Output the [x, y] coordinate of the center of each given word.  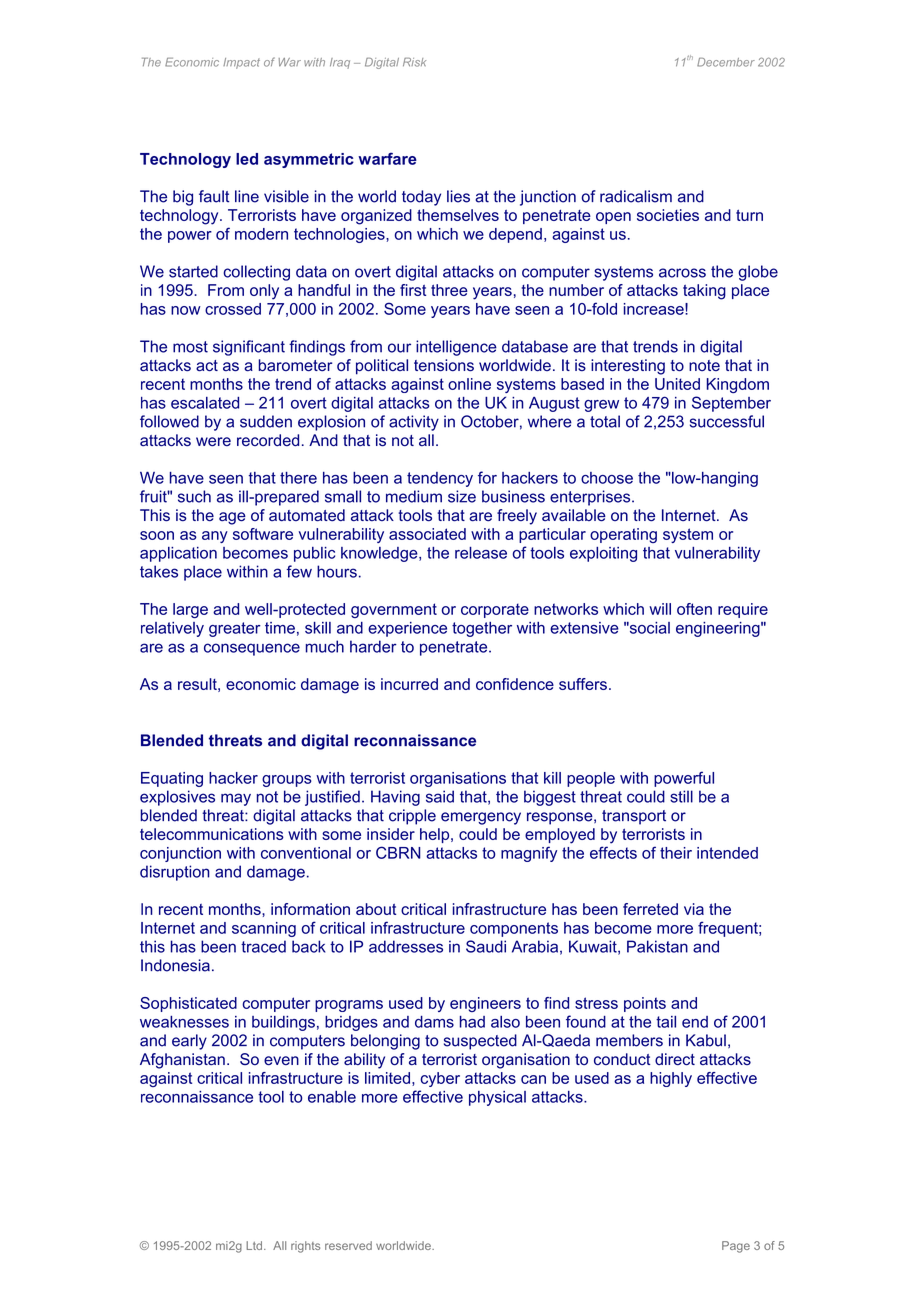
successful [727, 421]
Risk [414, 62]
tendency [440, 479]
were [213, 442]
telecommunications [212, 834]
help [436, 835]
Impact [241, 63]
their [676, 853]
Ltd [255, 1245]
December [726, 62]
